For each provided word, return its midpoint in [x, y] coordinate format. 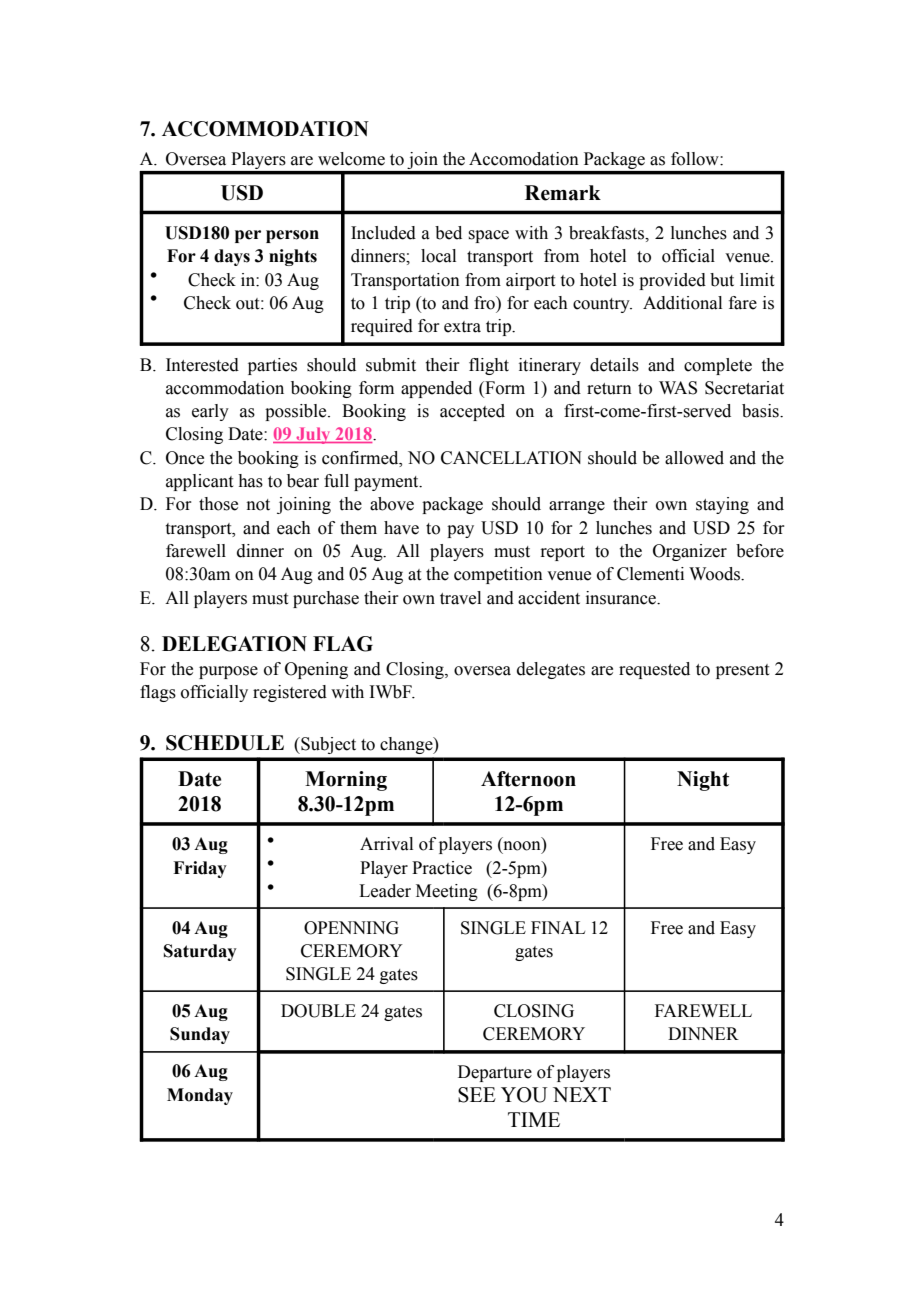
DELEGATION [234, 644]
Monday [200, 1096]
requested [654, 670]
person [292, 236]
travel [460, 598]
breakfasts [607, 233]
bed [448, 233]
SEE [477, 1095]
